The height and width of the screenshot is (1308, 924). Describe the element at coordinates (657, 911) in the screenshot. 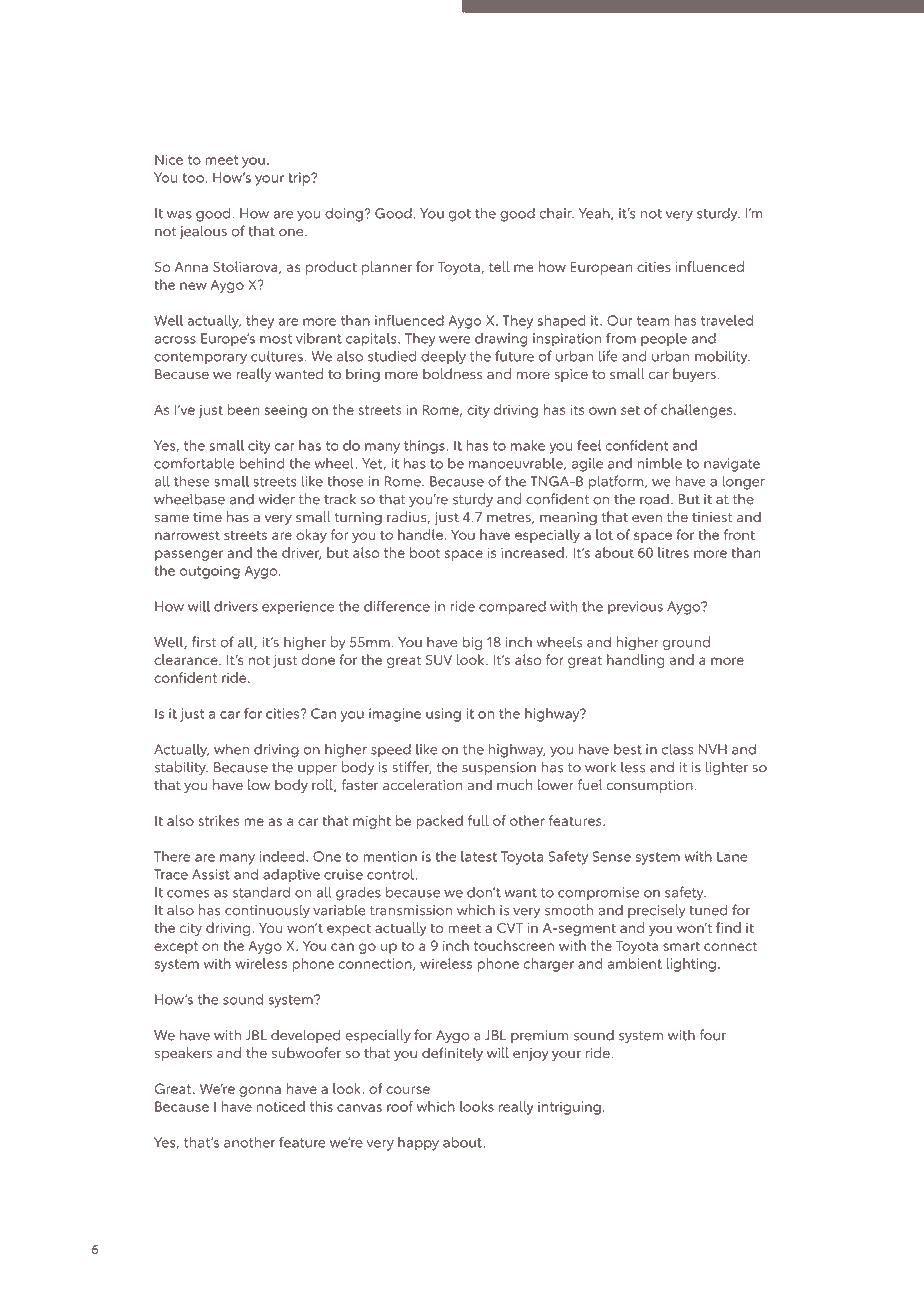

I see `precisely` at that location.
